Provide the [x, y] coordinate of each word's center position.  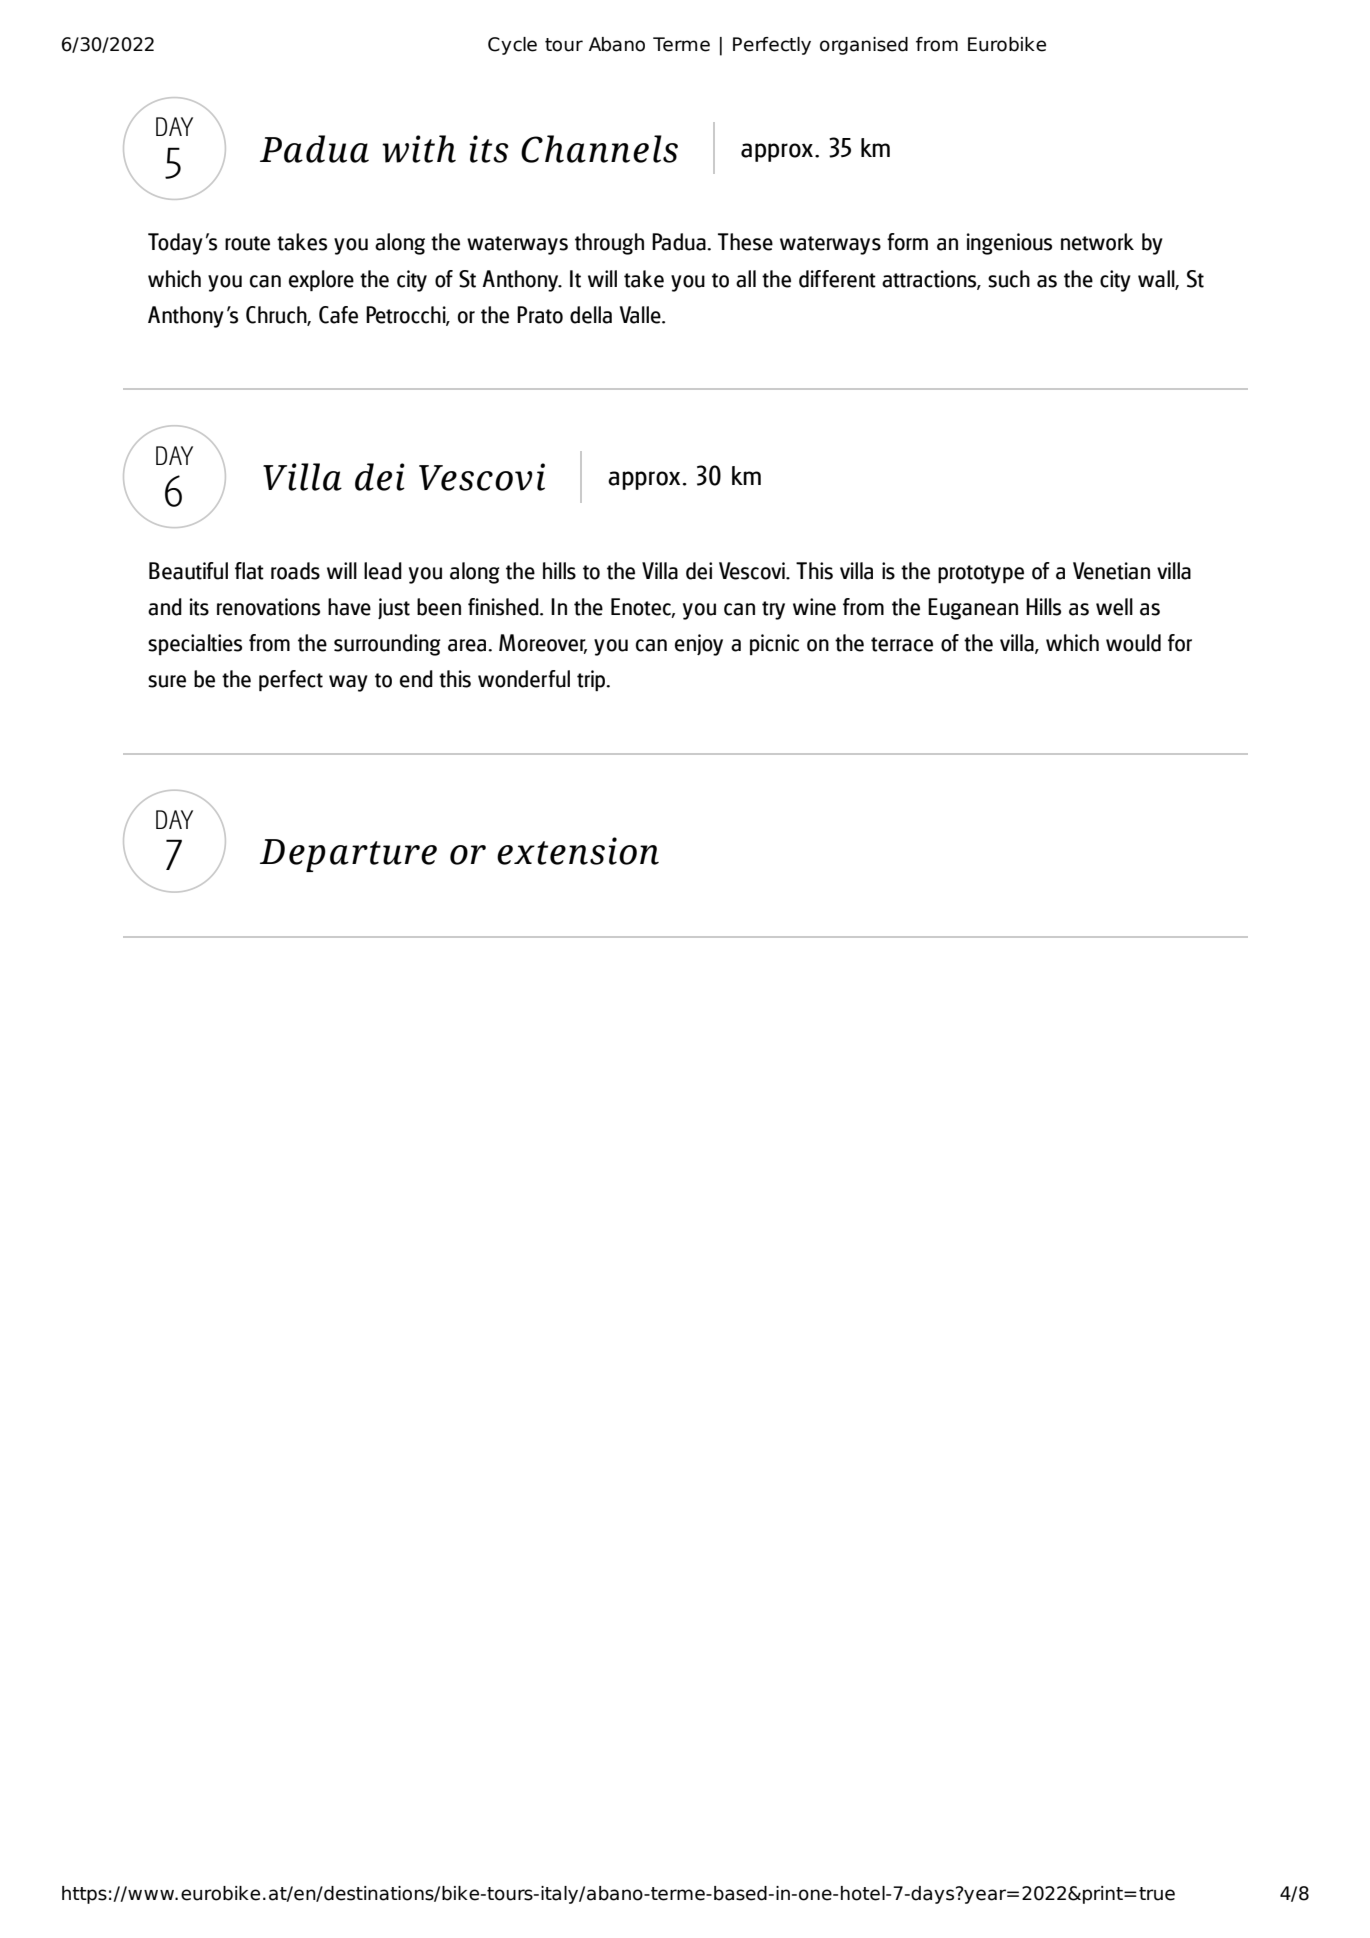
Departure [348, 855]
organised [864, 46]
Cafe [338, 315]
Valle [641, 315]
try [773, 610]
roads [295, 571]
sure [167, 681]
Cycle [512, 46]
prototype [981, 574]
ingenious [1009, 244]
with [419, 149]
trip [592, 680]
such [1009, 279]
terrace [902, 644]
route [247, 243]
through [609, 244]
